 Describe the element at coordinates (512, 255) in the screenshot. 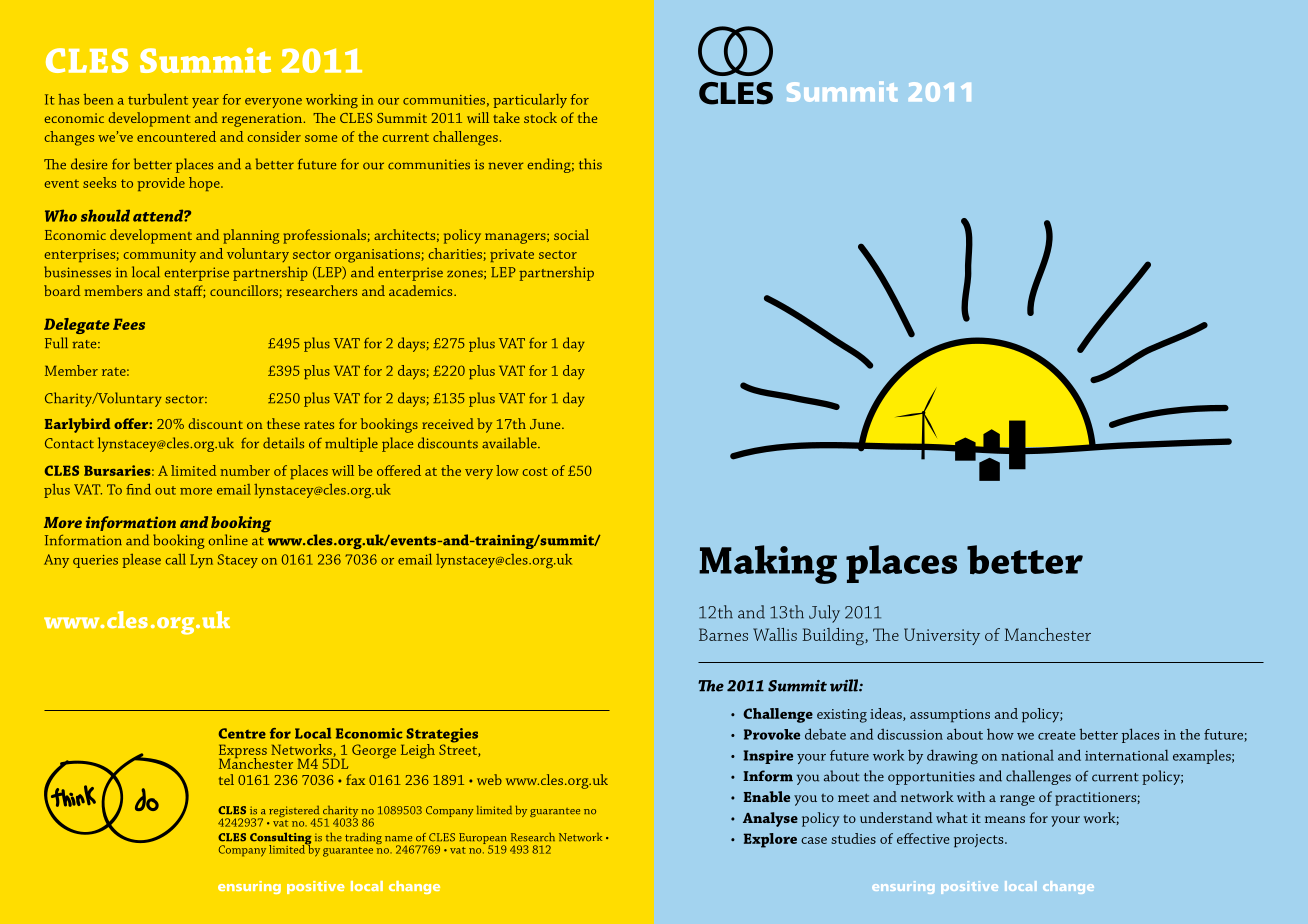

I see `private` at that location.
